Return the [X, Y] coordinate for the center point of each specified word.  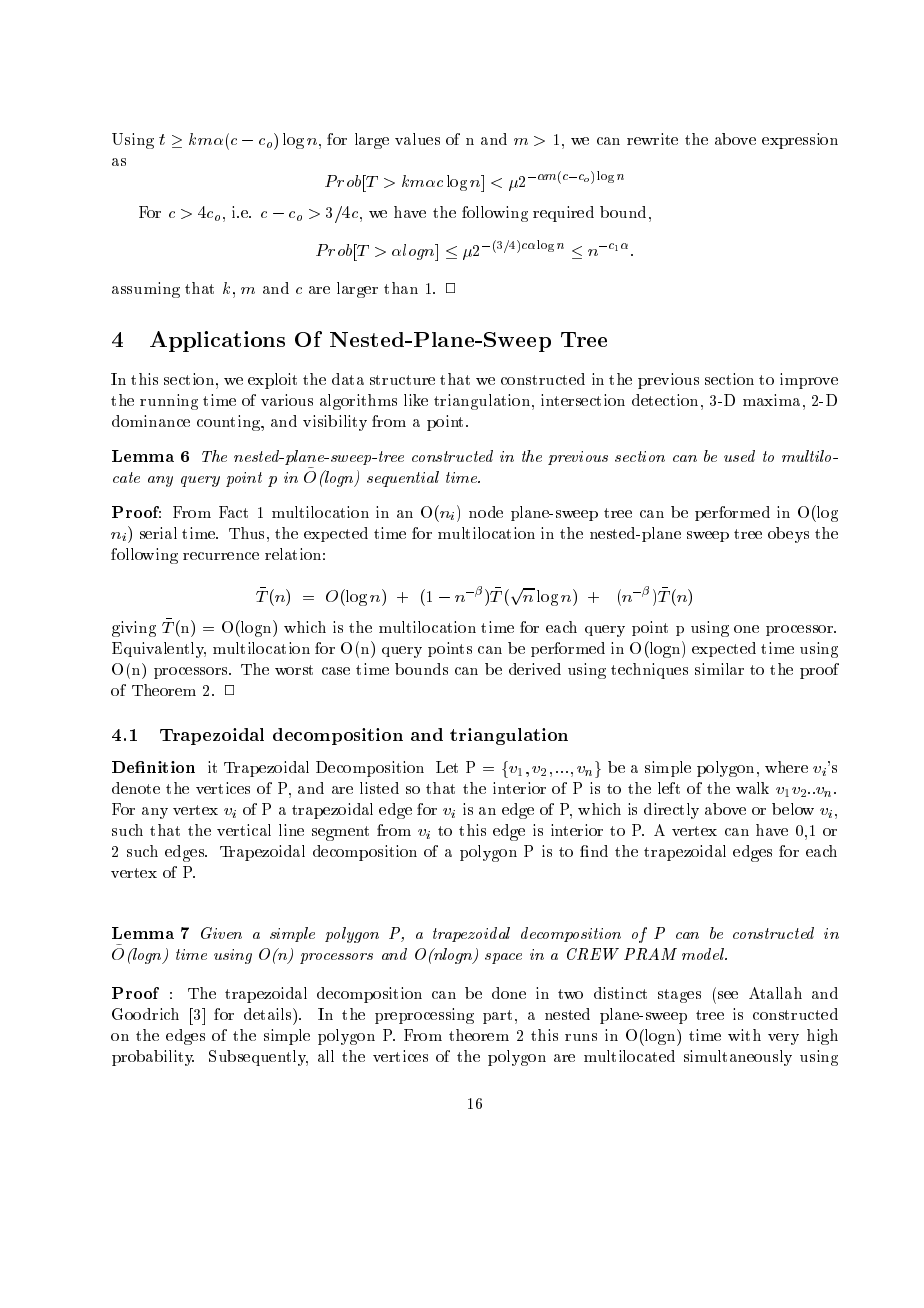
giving [134, 629]
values [417, 139]
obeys [788, 535]
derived [535, 669]
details [269, 1014]
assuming [146, 290]
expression [800, 141]
